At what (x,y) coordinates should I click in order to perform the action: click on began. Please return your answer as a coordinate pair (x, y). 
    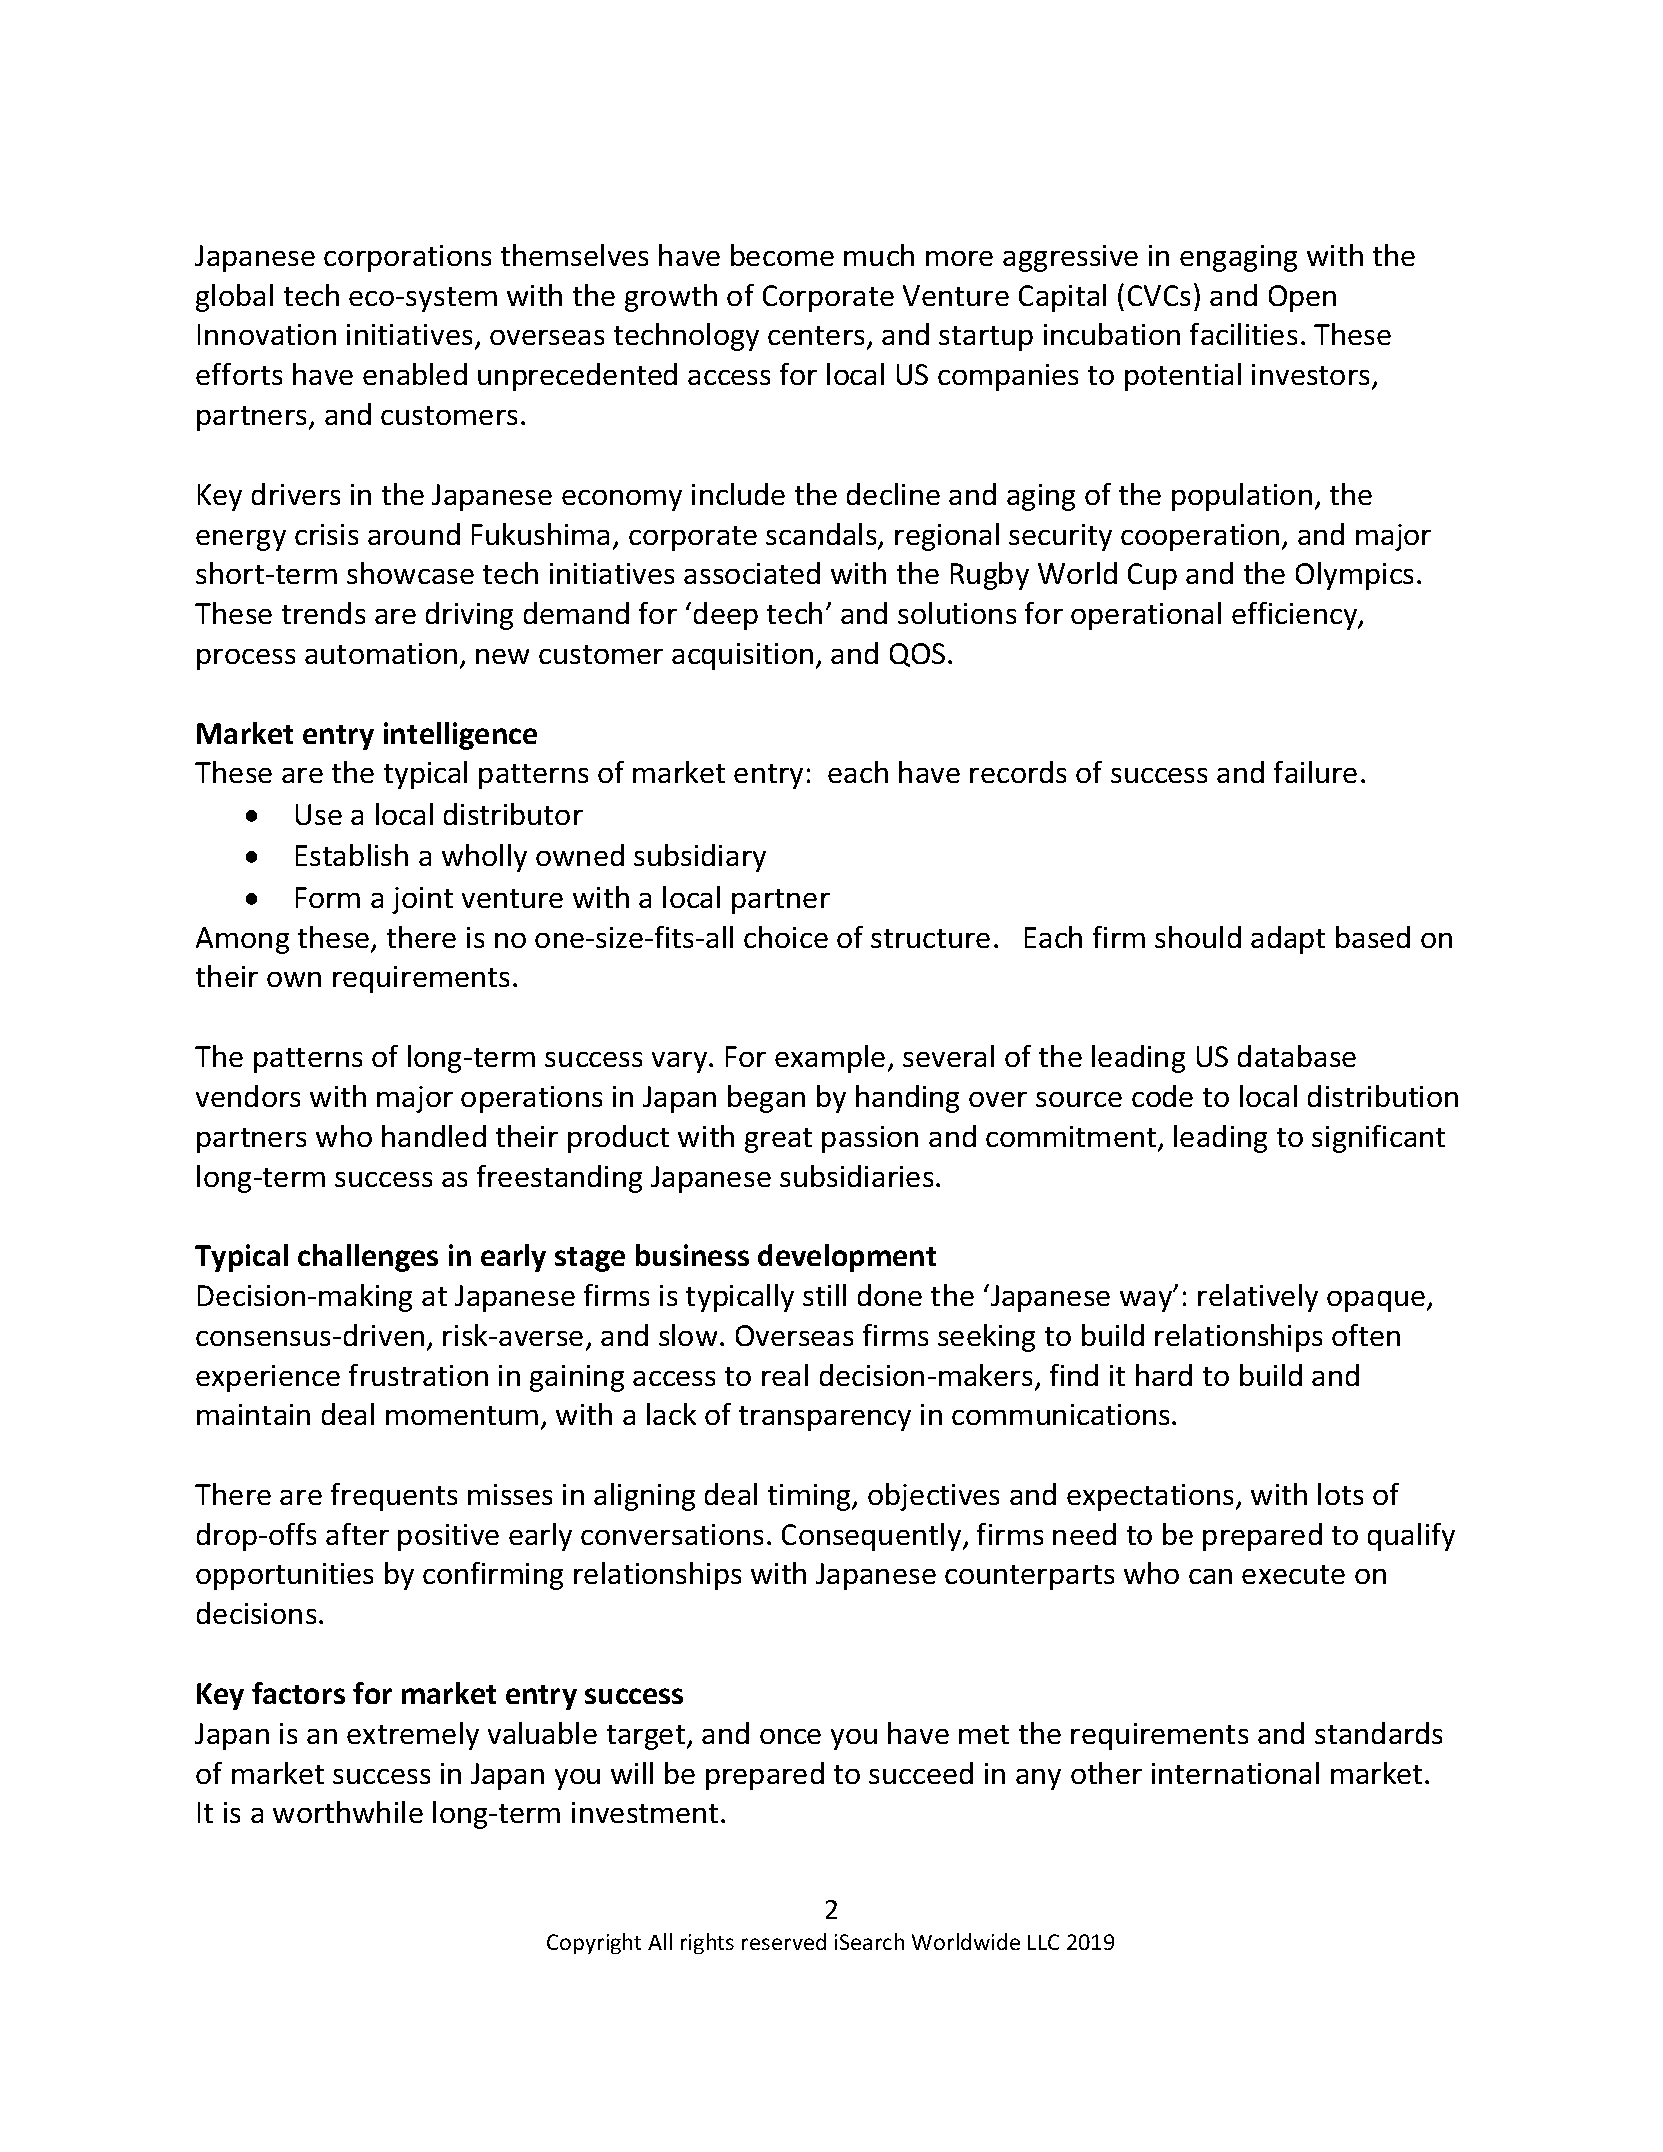
    Looking at the image, I should click on (766, 1099).
